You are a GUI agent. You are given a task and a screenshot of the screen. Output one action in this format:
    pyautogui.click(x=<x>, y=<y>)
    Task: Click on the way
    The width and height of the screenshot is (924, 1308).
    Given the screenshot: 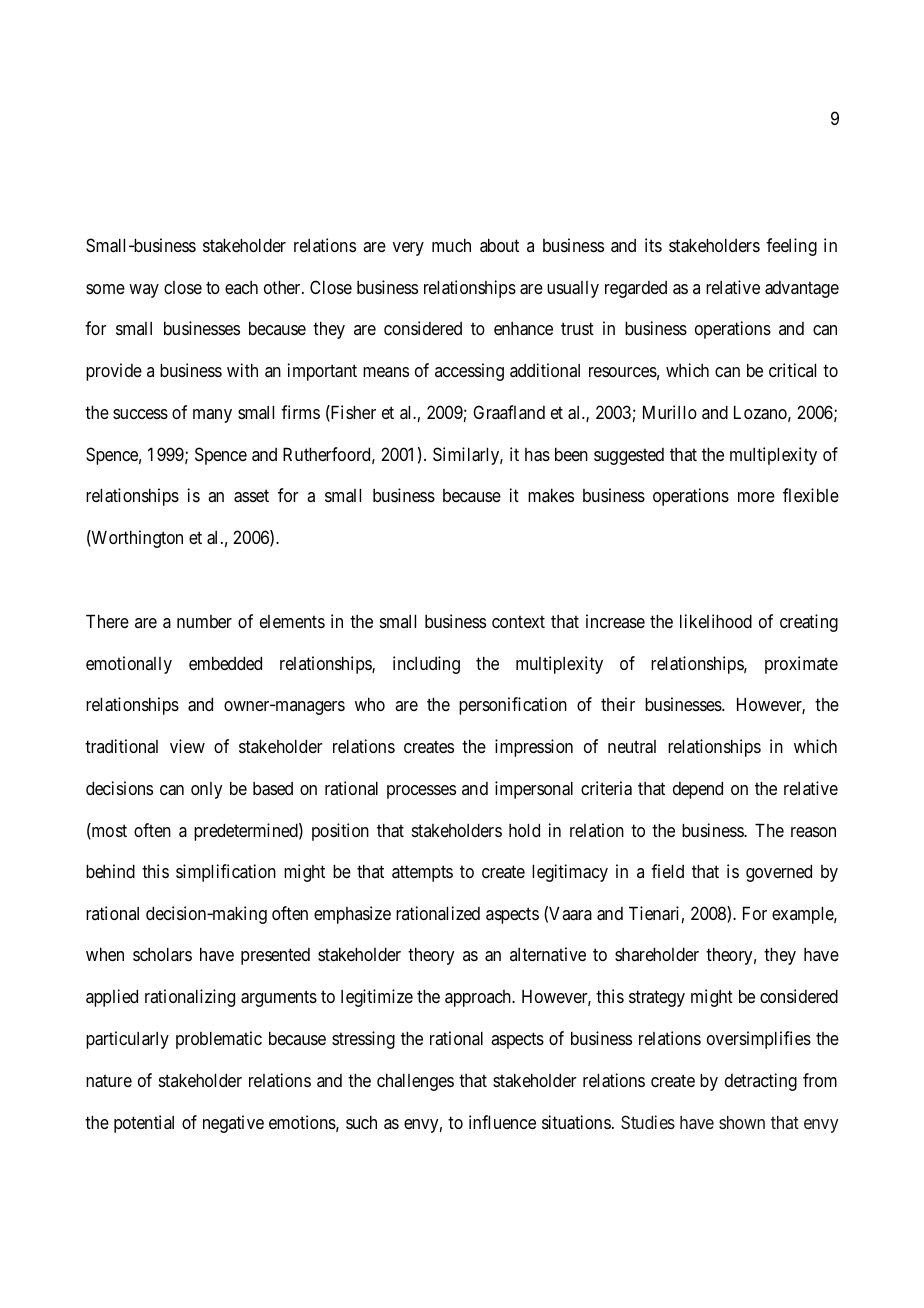 What is the action you would take?
    pyautogui.click(x=144, y=291)
